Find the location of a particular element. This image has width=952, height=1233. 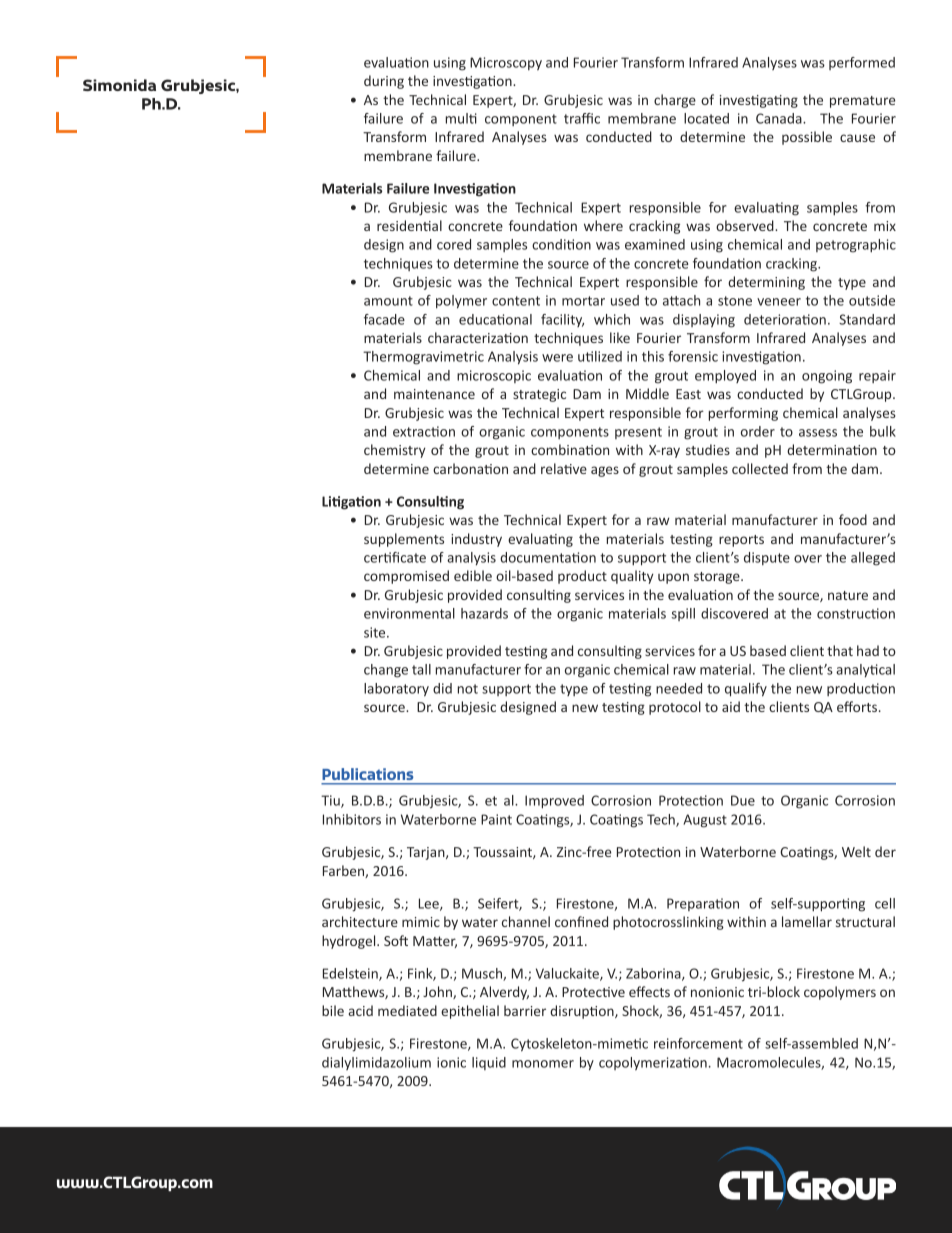

nature is located at coordinates (848, 595).
